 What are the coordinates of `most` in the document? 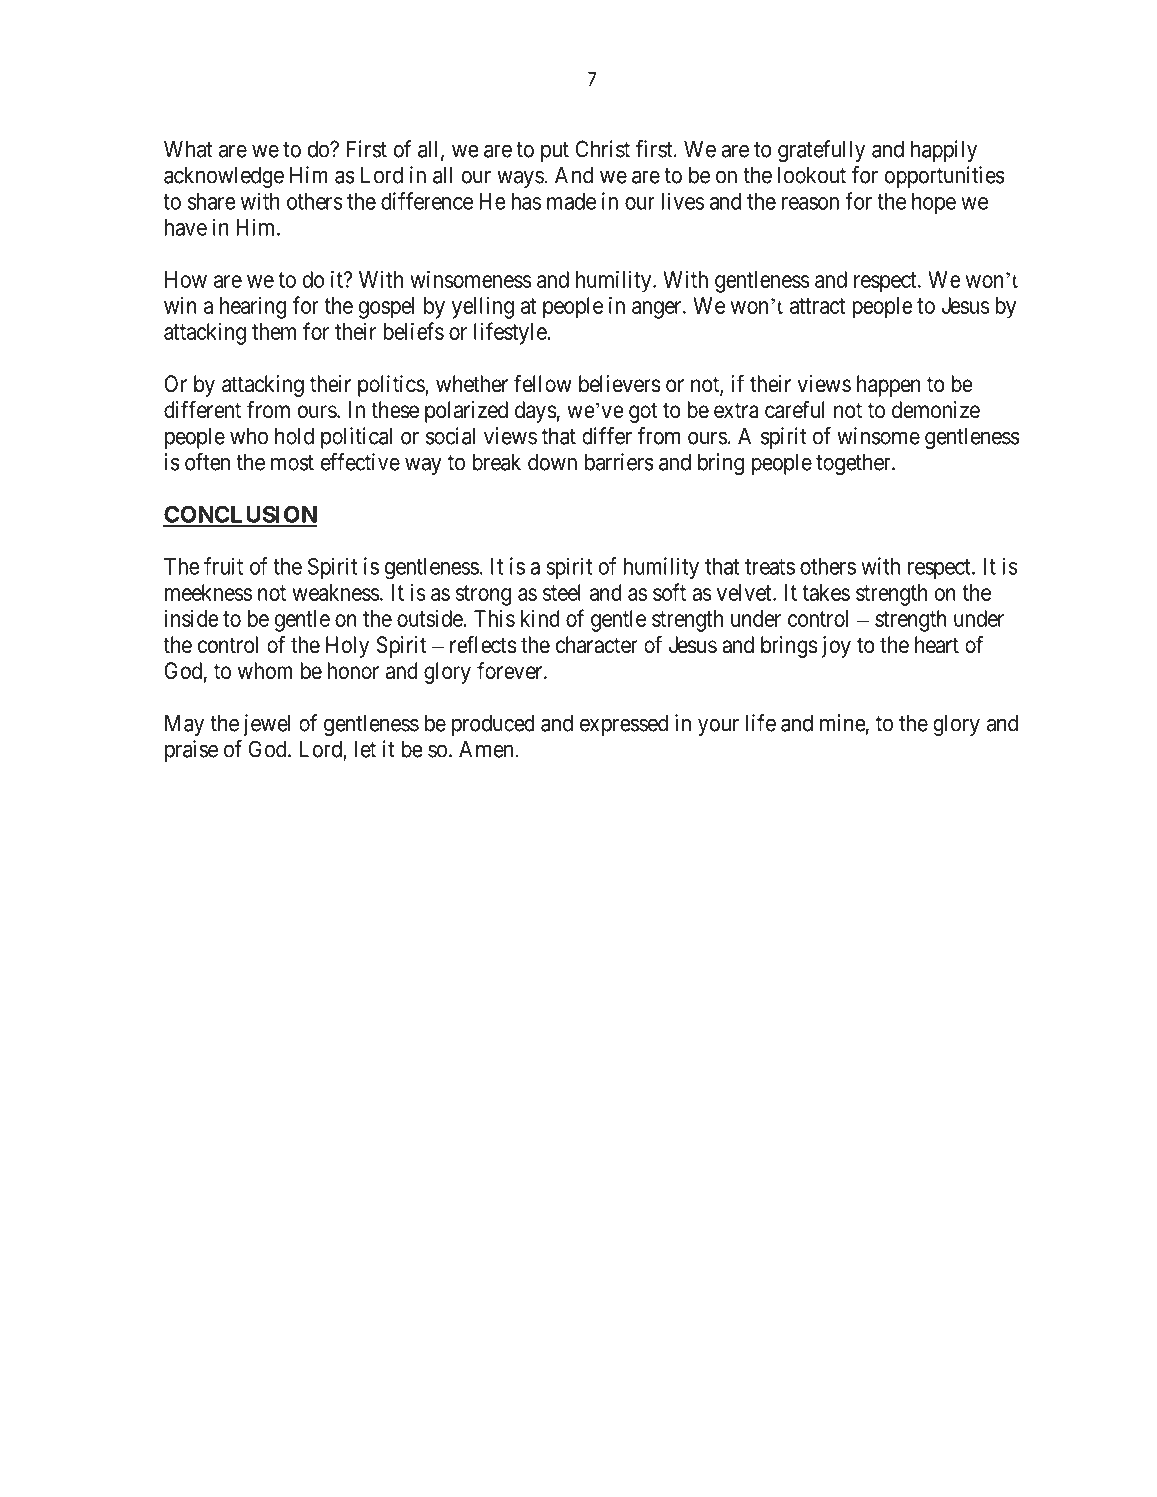 It's located at (292, 463).
